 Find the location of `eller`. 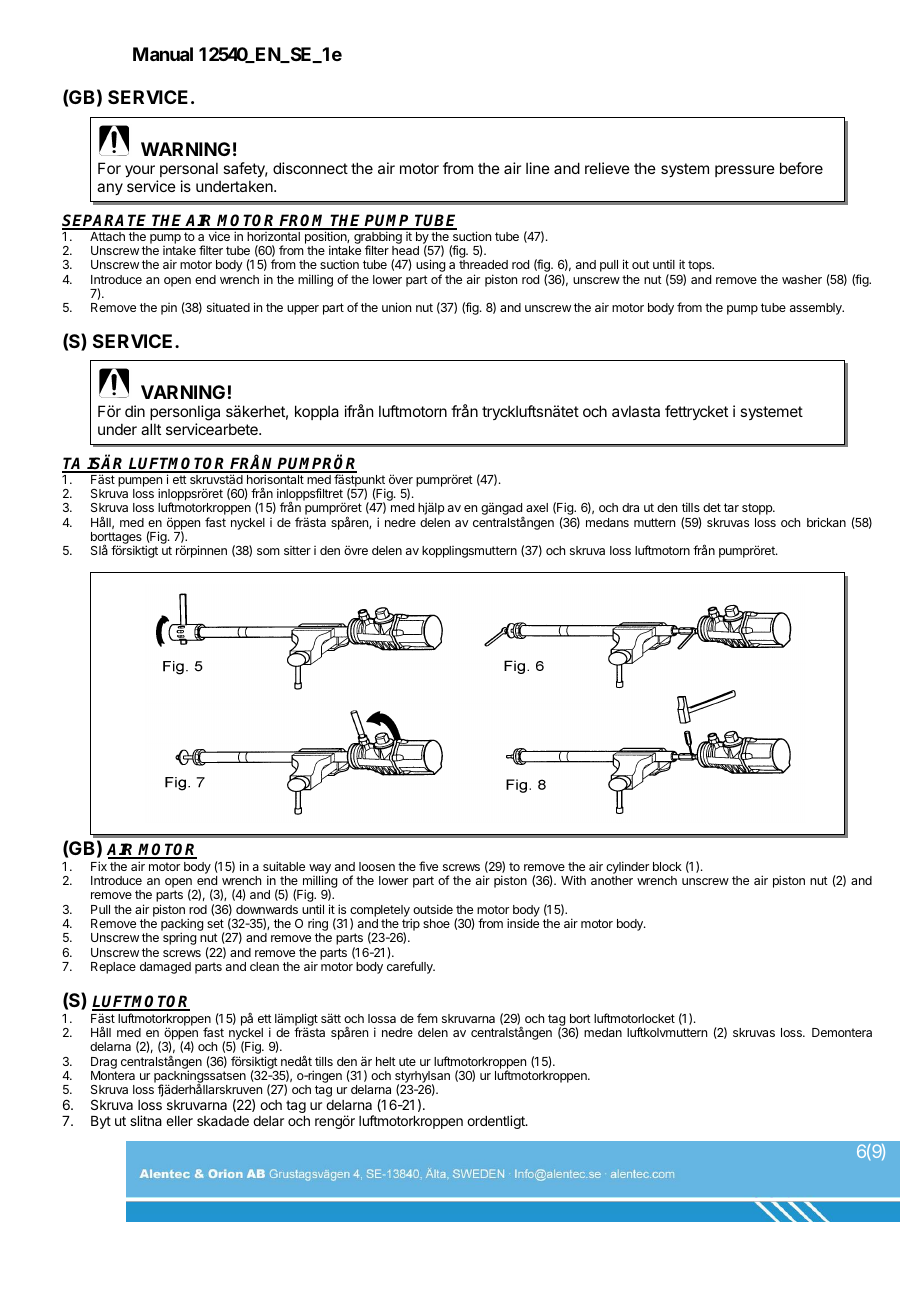

eller is located at coordinates (179, 1121).
